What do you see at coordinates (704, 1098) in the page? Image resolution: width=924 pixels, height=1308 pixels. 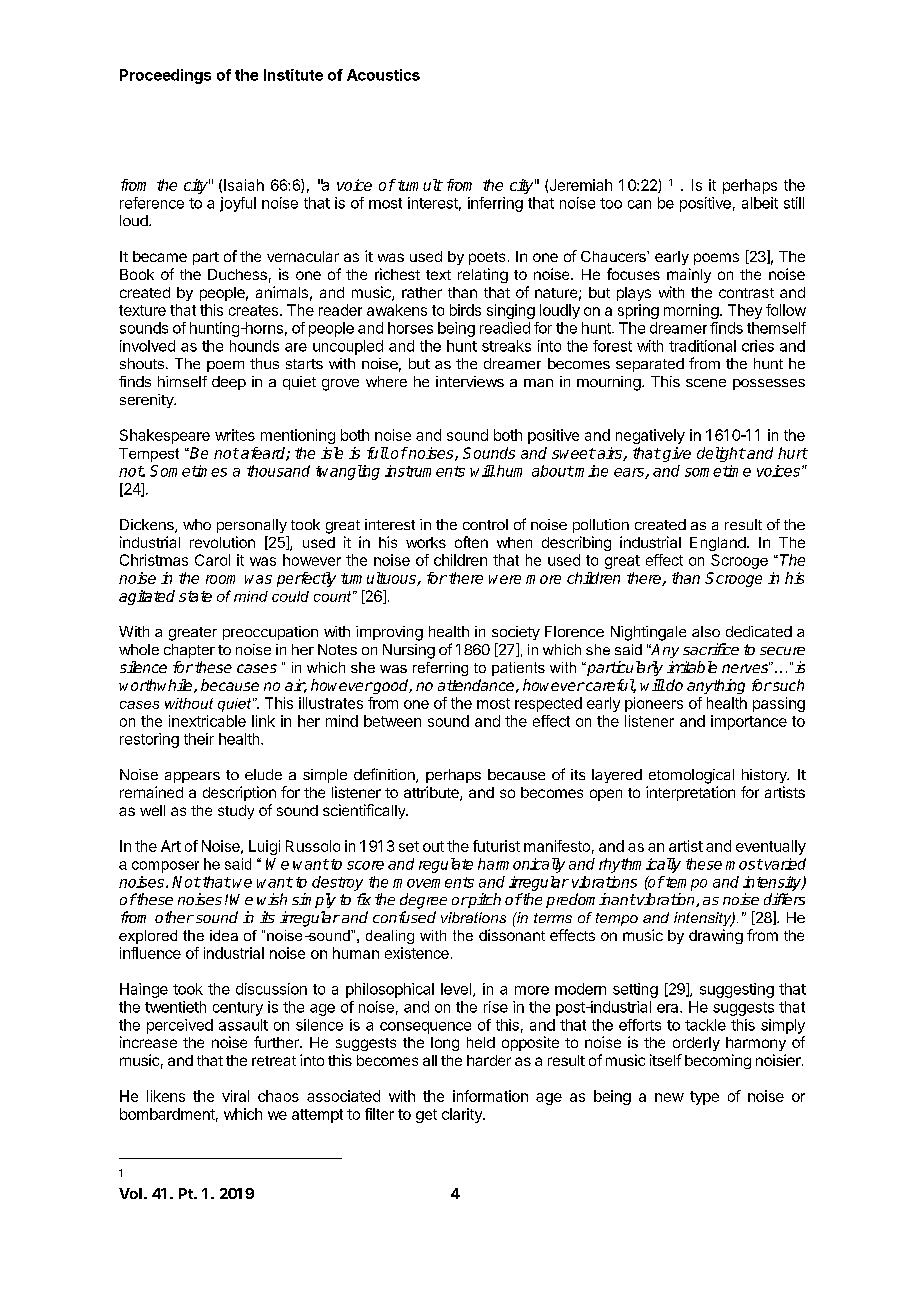 I see `type` at bounding box center [704, 1098].
